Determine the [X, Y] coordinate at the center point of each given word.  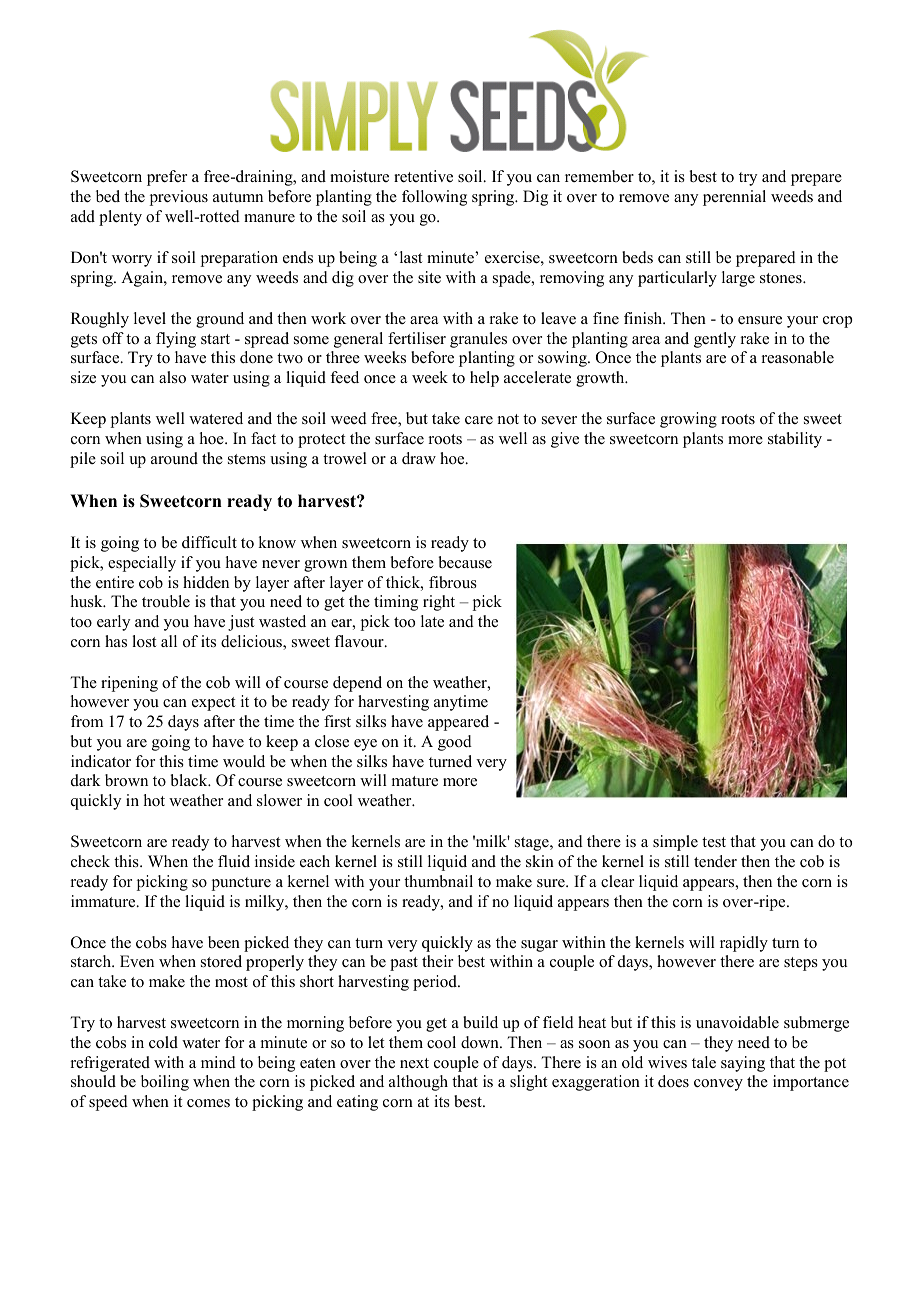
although [418, 1083]
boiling [165, 1083]
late [432, 621]
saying [743, 1064]
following [434, 198]
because [465, 562]
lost [144, 641]
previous [179, 198]
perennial [734, 198]
